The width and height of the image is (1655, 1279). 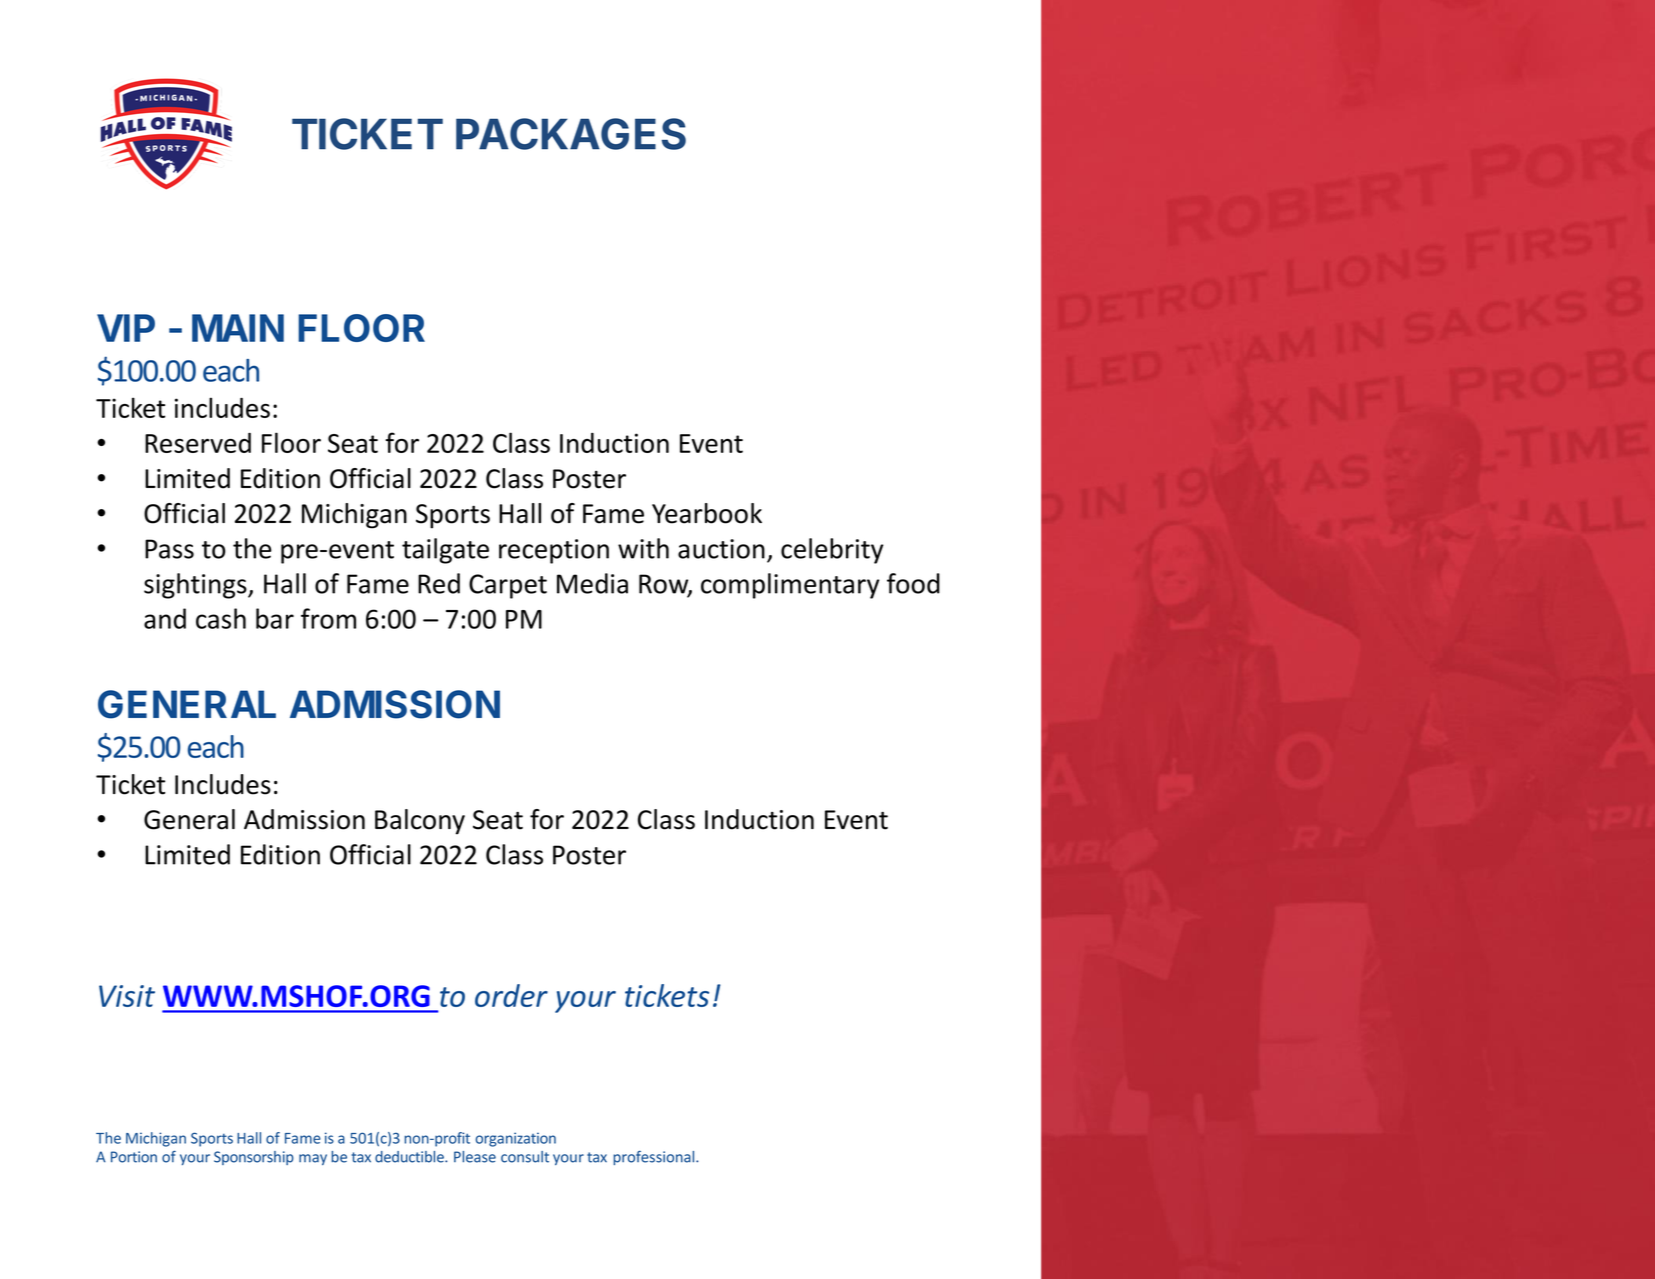 What do you see at coordinates (655, 1158) in the image?
I see `professional` at bounding box center [655, 1158].
